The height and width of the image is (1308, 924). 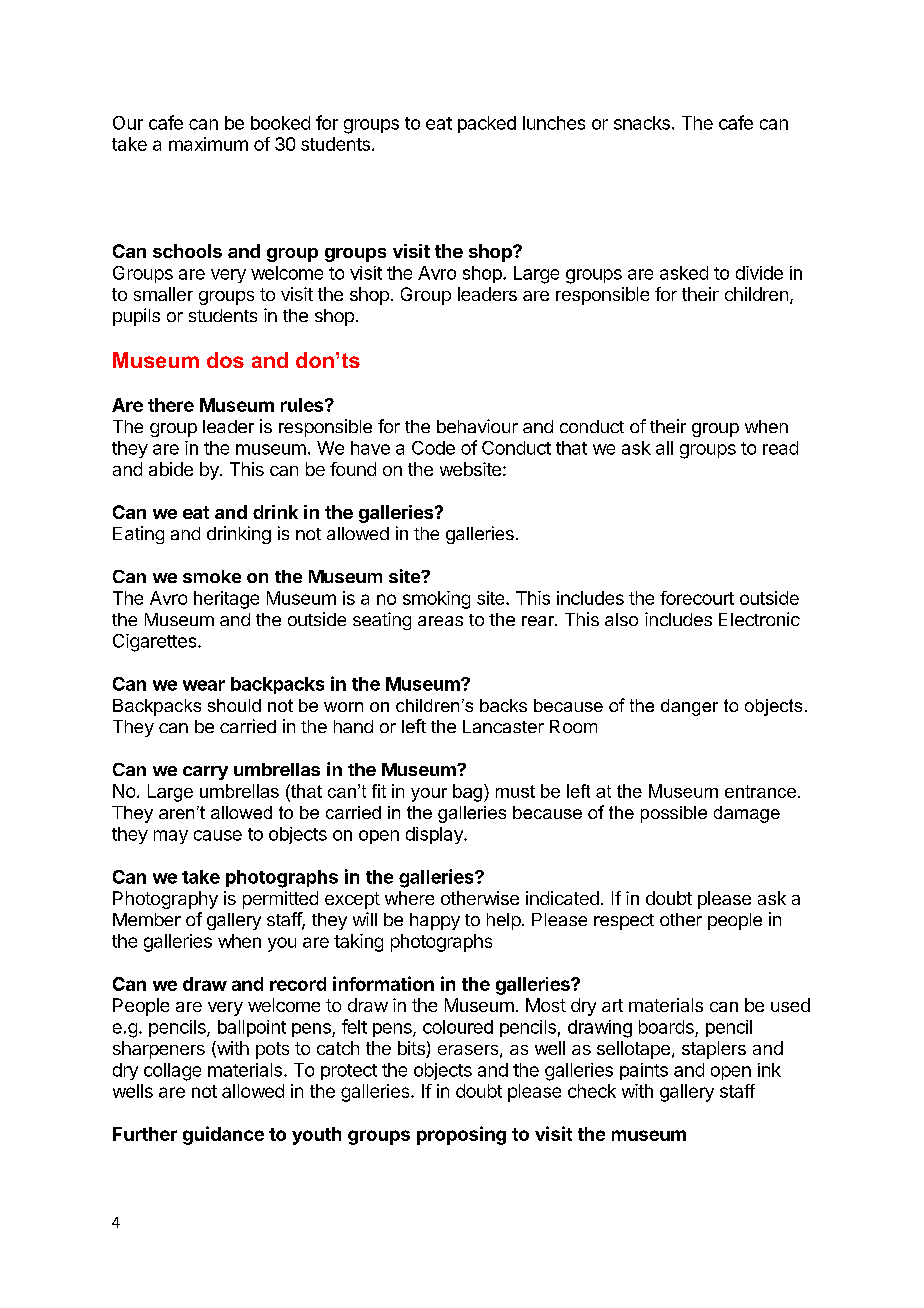 I want to click on packed, so click(x=487, y=124).
